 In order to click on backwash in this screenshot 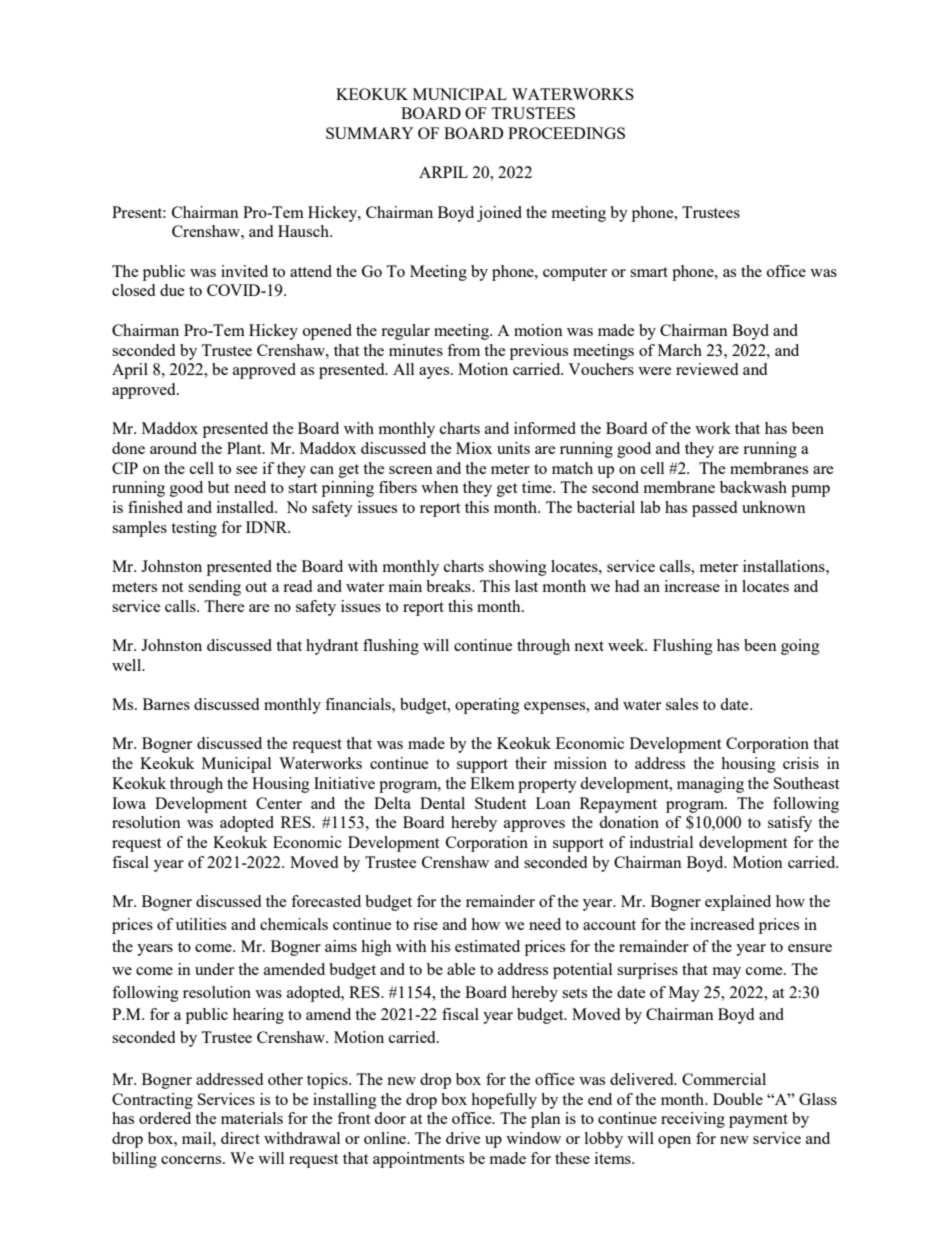, I will do `click(753, 487)`.
